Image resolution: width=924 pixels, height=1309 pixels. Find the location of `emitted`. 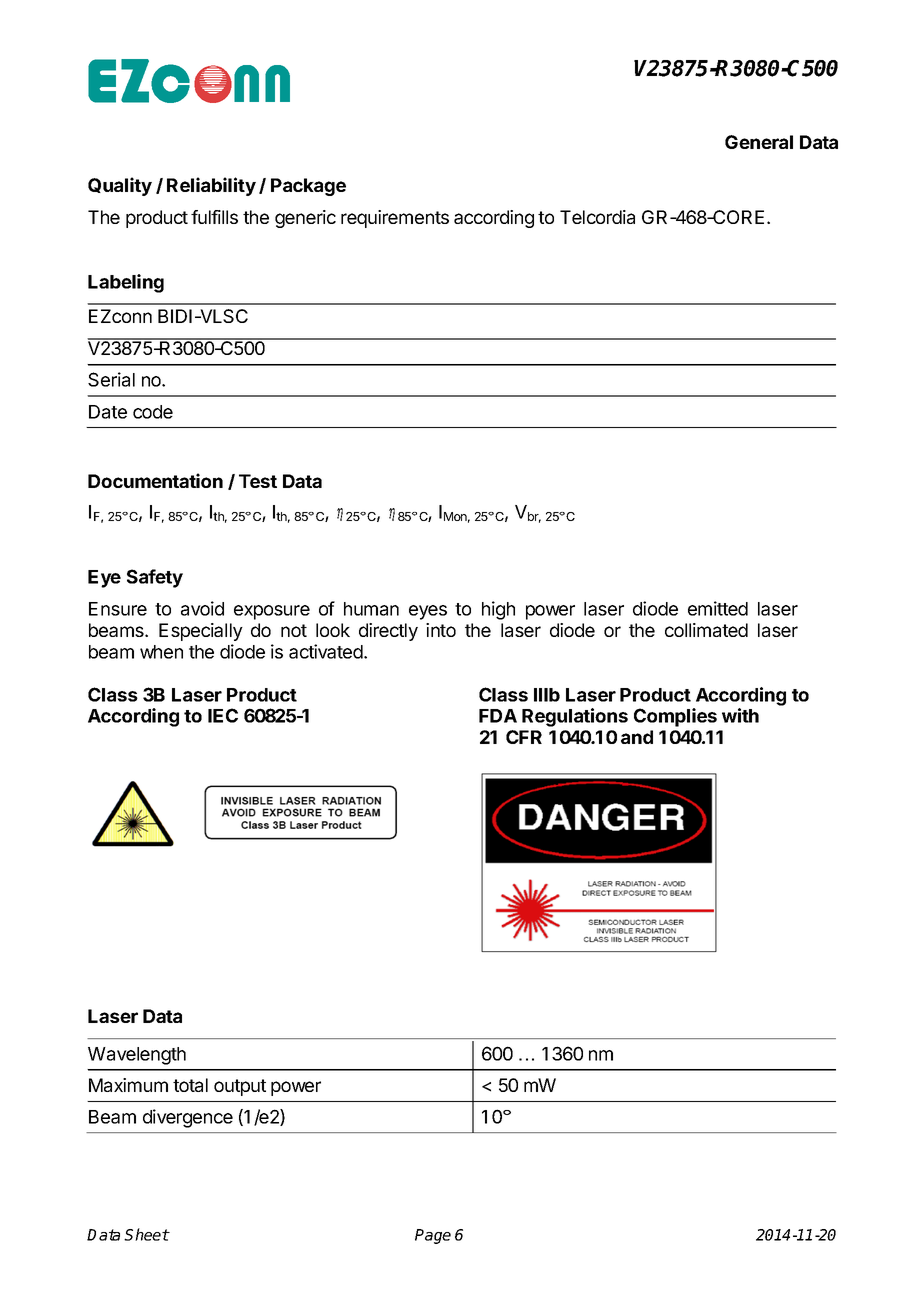

emitted is located at coordinates (718, 608).
